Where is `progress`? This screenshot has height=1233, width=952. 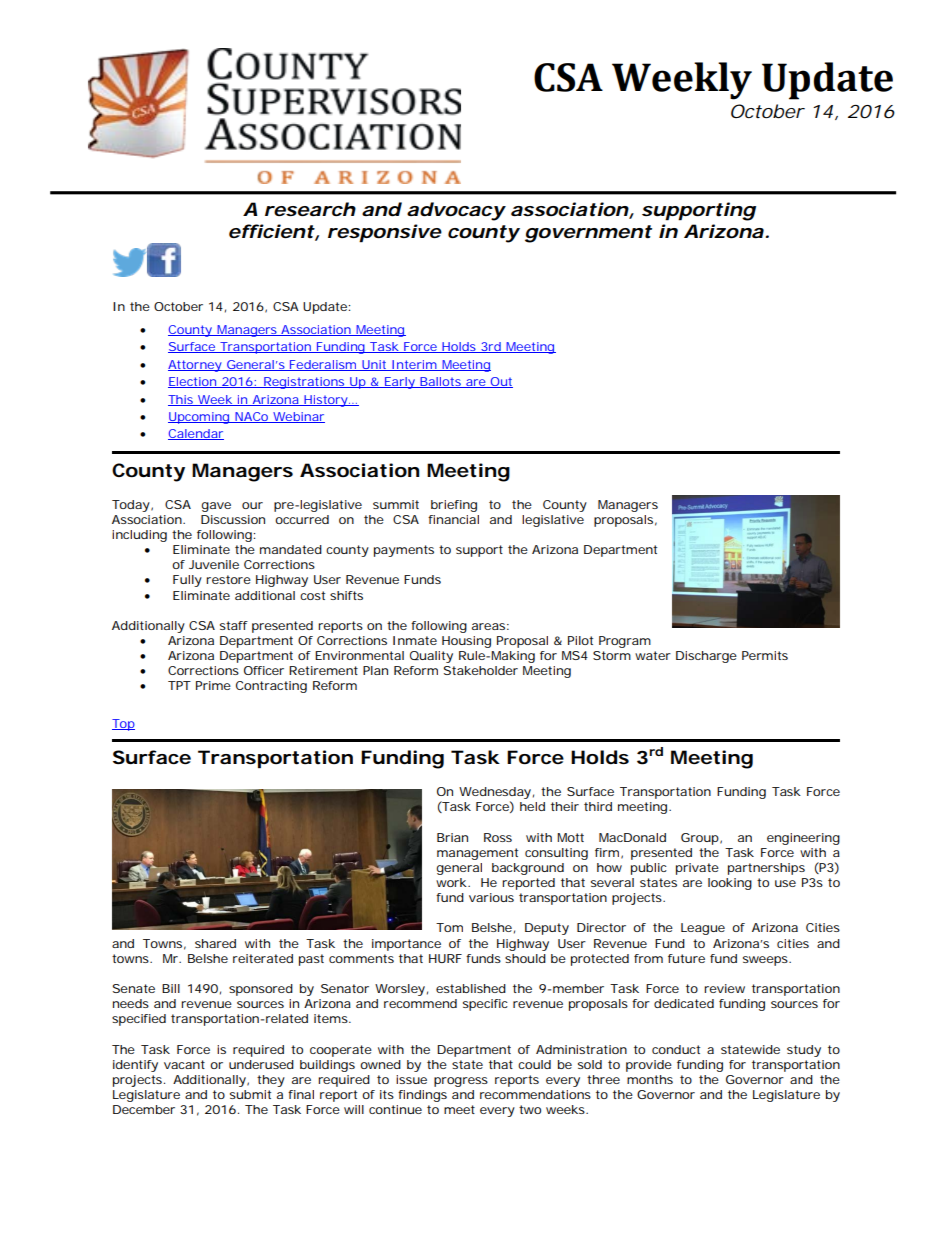
progress is located at coordinates (461, 1082).
